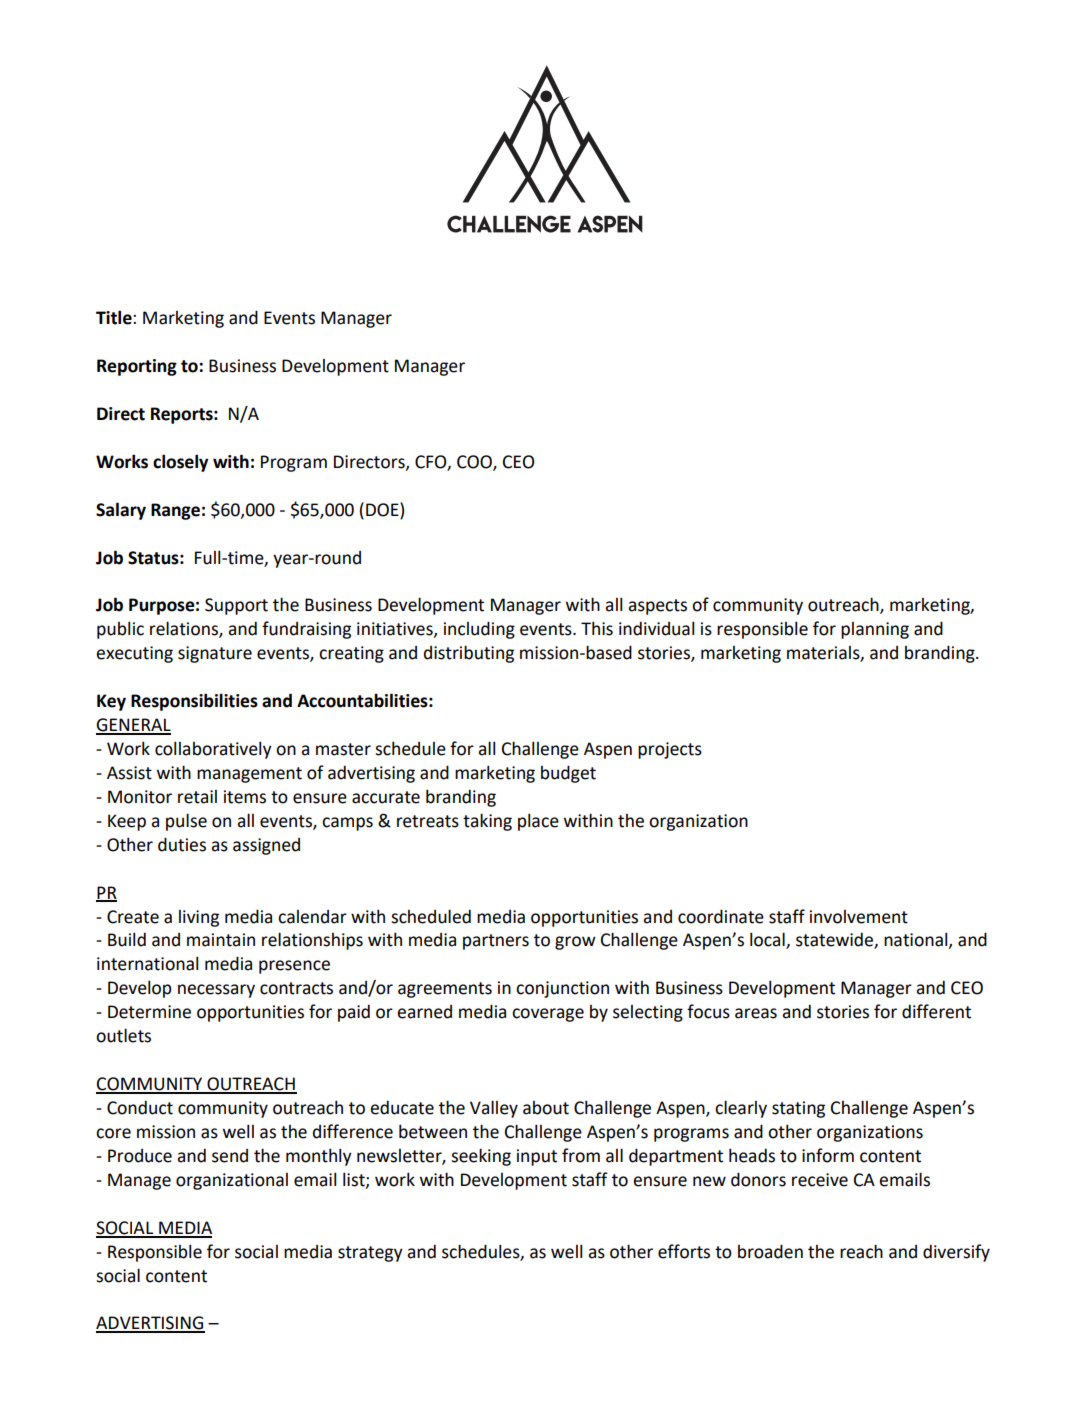 Image resolution: width=1091 pixels, height=1412 pixels. Describe the element at coordinates (770, 1251) in the screenshot. I see `broaden` at that location.
